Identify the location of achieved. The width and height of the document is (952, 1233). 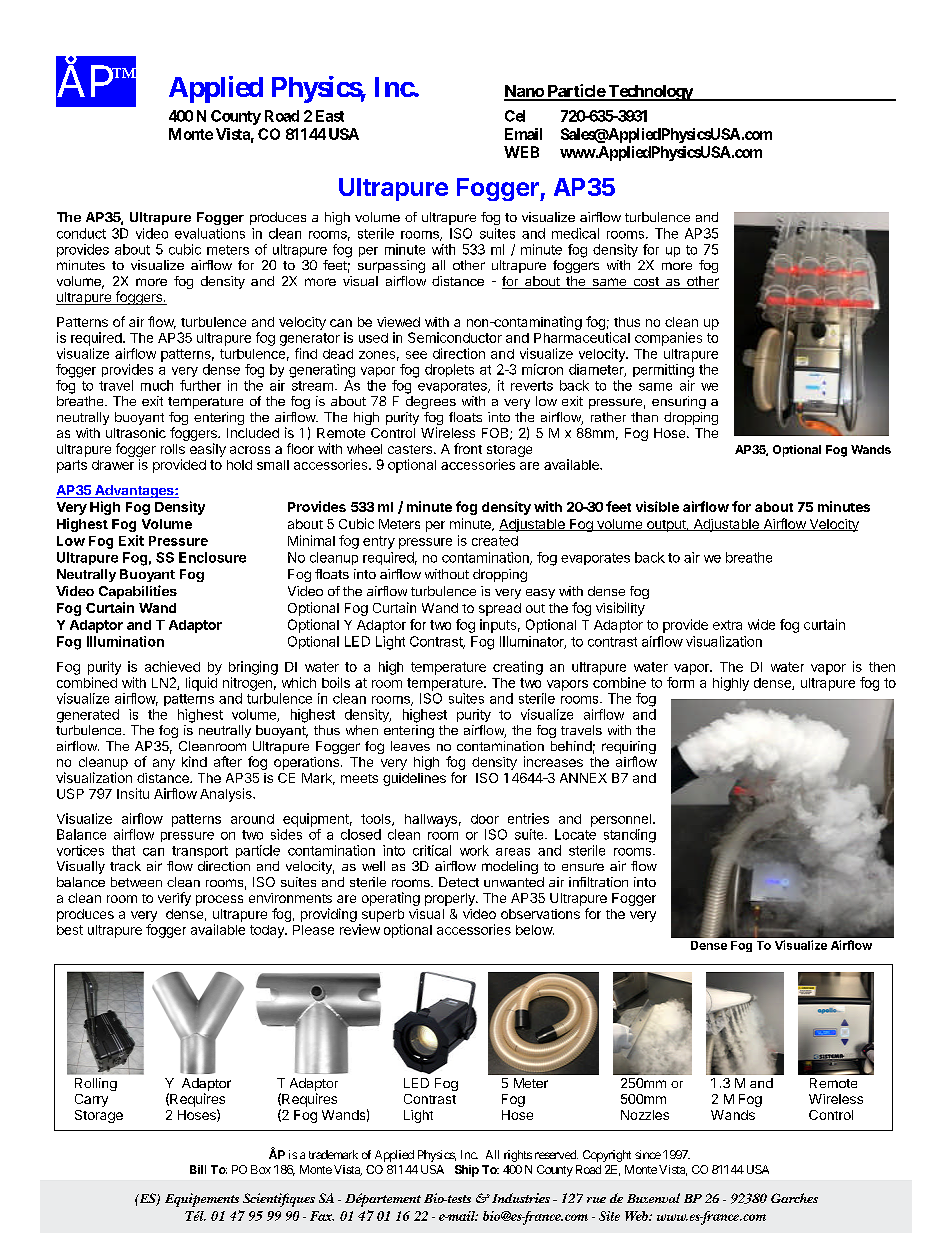
(172, 666).
